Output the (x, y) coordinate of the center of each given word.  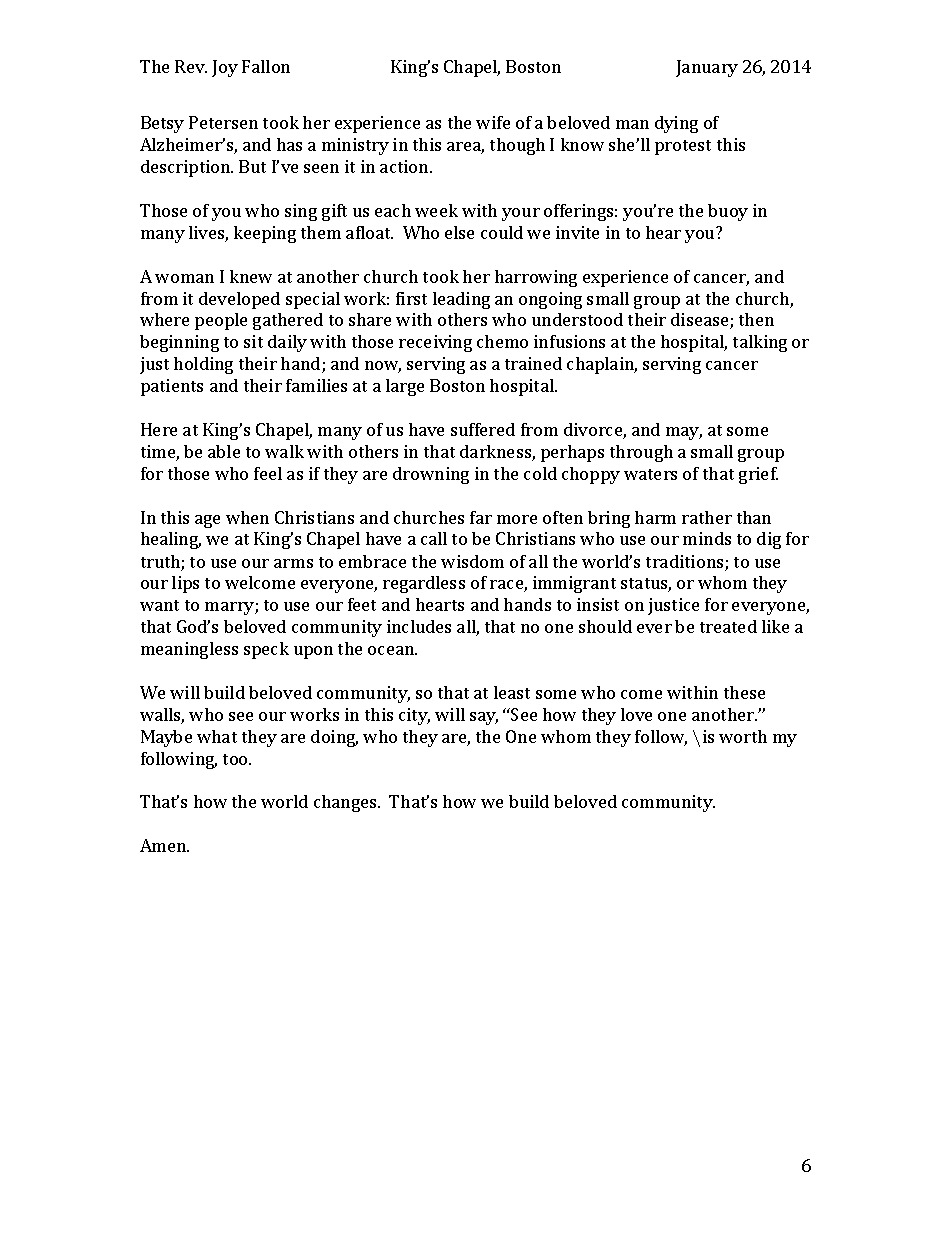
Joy (225, 68)
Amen (164, 845)
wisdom (472, 561)
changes (346, 803)
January (707, 68)
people (221, 321)
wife (493, 122)
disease (701, 321)
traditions (686, 563)
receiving (435, 343)
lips (185, 584)
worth (743, 736)
